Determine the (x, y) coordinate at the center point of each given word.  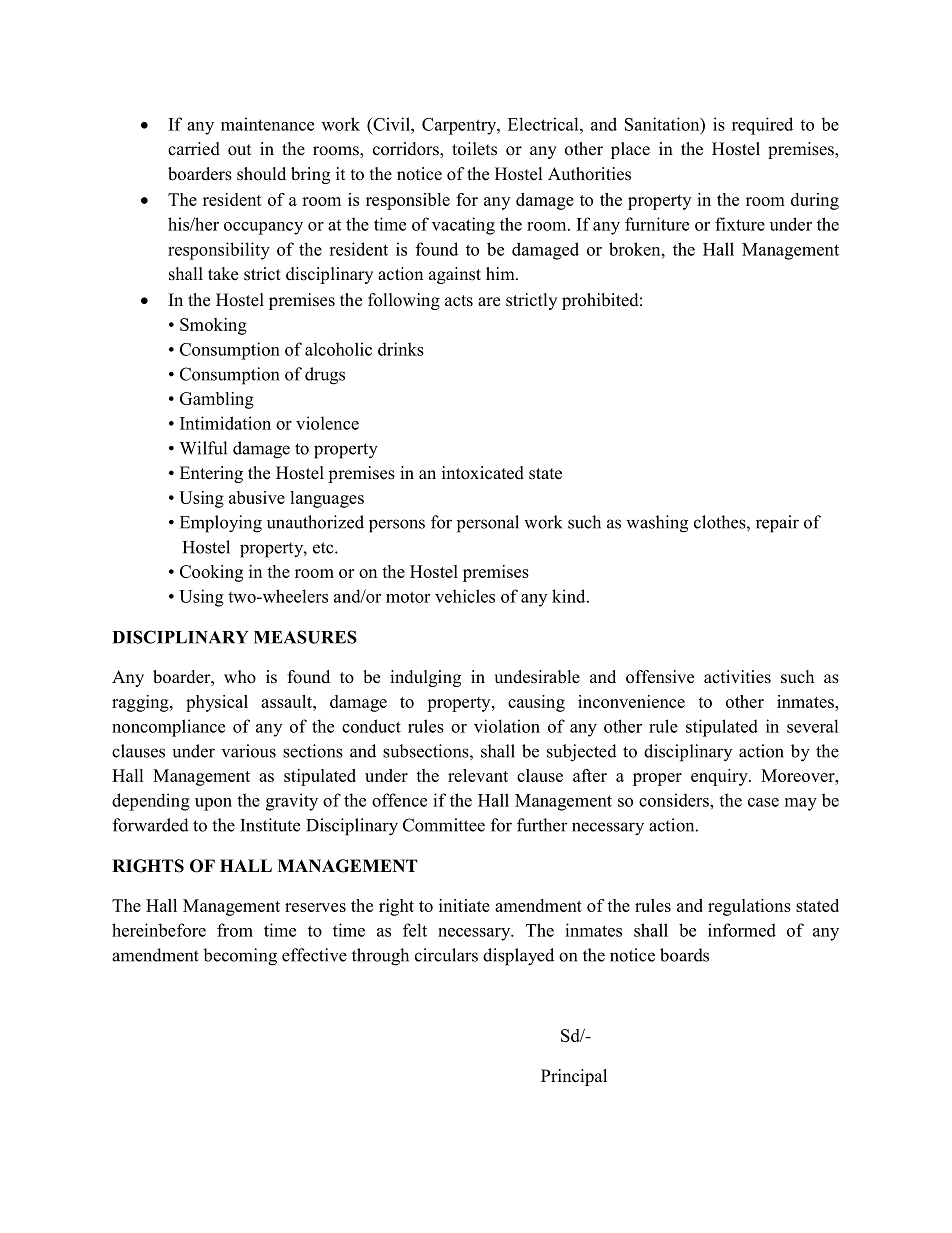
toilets (474, 149)
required (762, 126)
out (239, 150)
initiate (464, 905)
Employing (221, 524)
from (235, 930)
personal (488, 524)
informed (742, 930)
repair (777, 524)
